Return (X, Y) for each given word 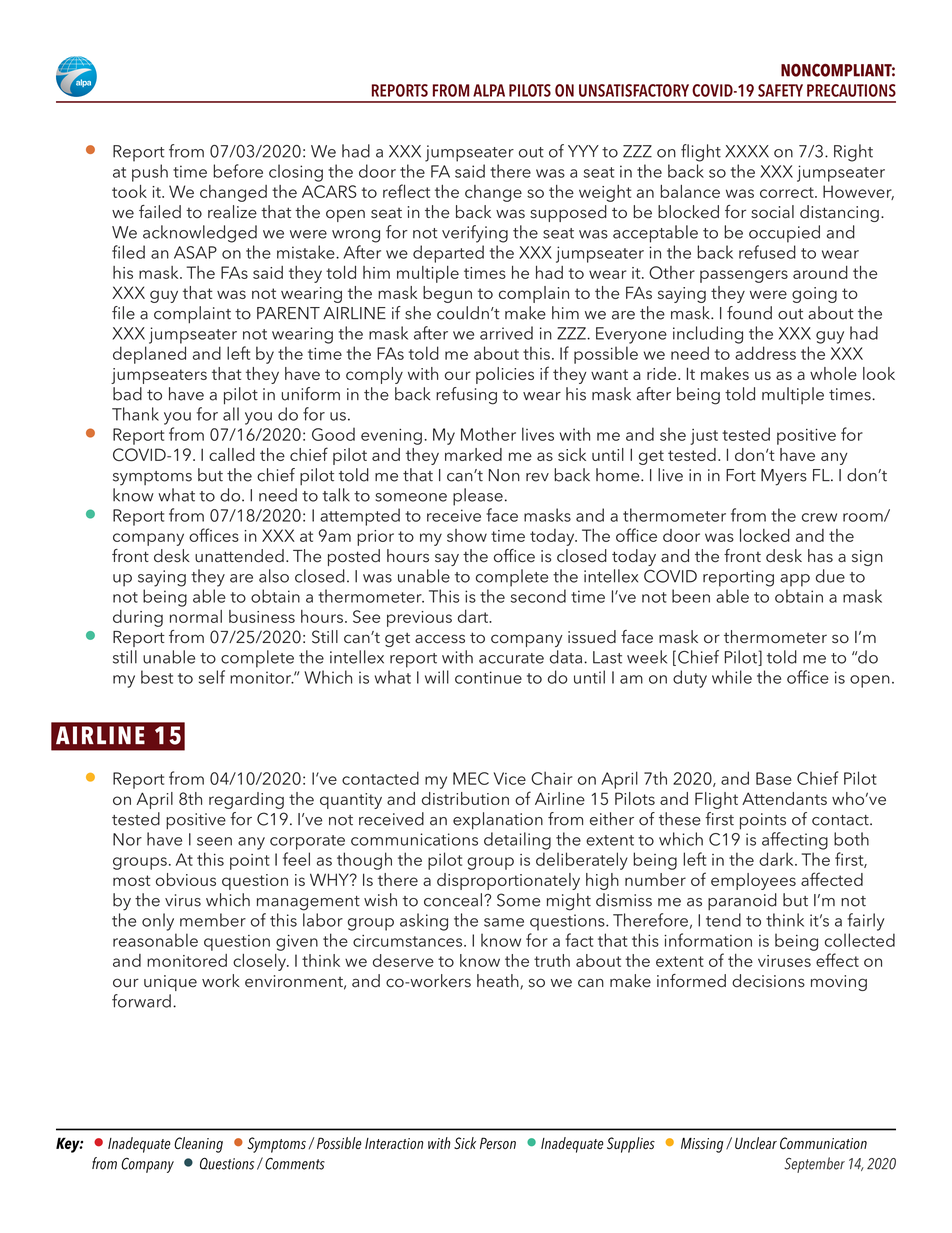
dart (474, 616)
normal (196, 616)
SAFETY (780, 90)
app (795, 580)
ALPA (489, 90)
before (238, 171)
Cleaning (198, 1145)
